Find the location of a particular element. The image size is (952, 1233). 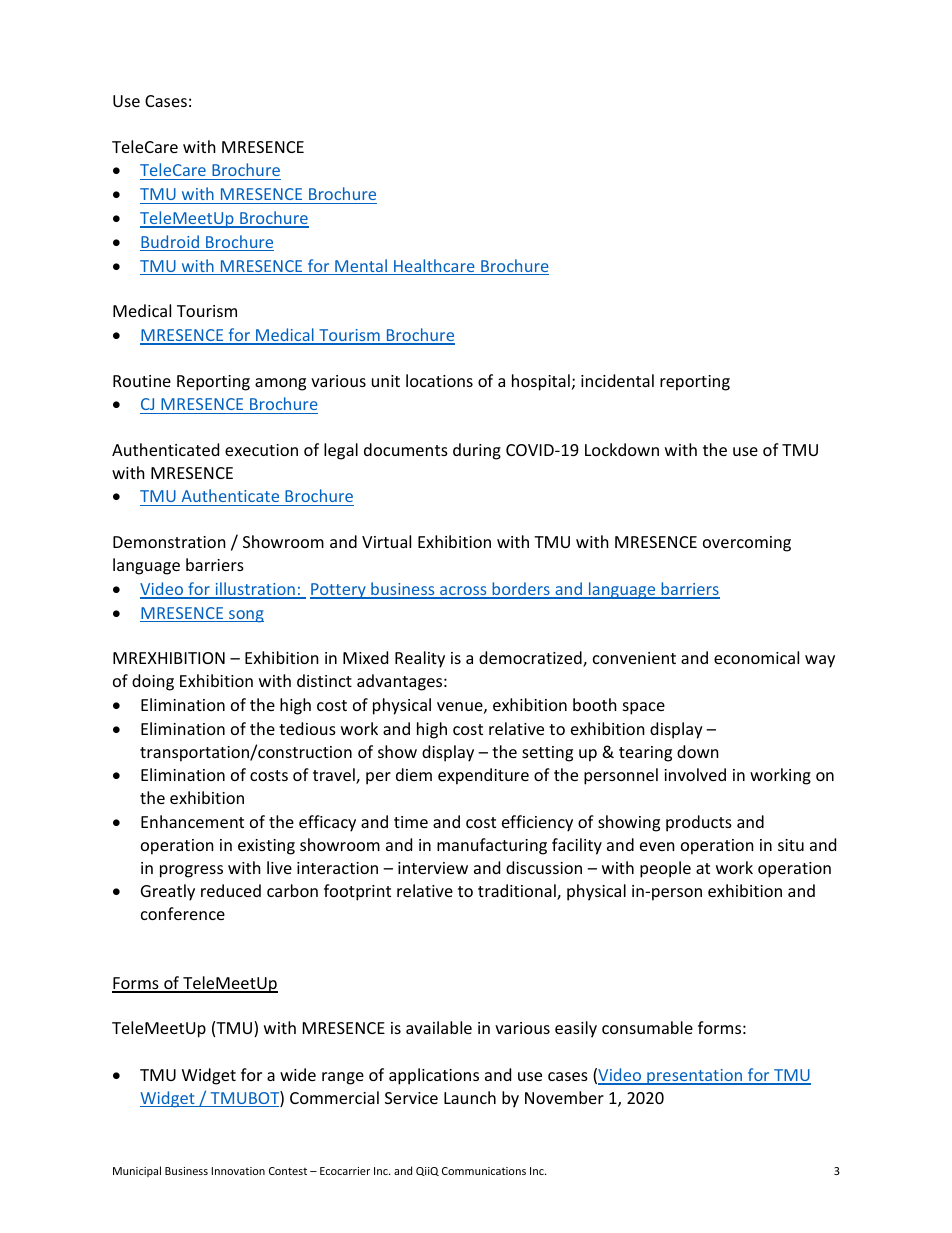

Mental is located at coordinates (361, 267).
